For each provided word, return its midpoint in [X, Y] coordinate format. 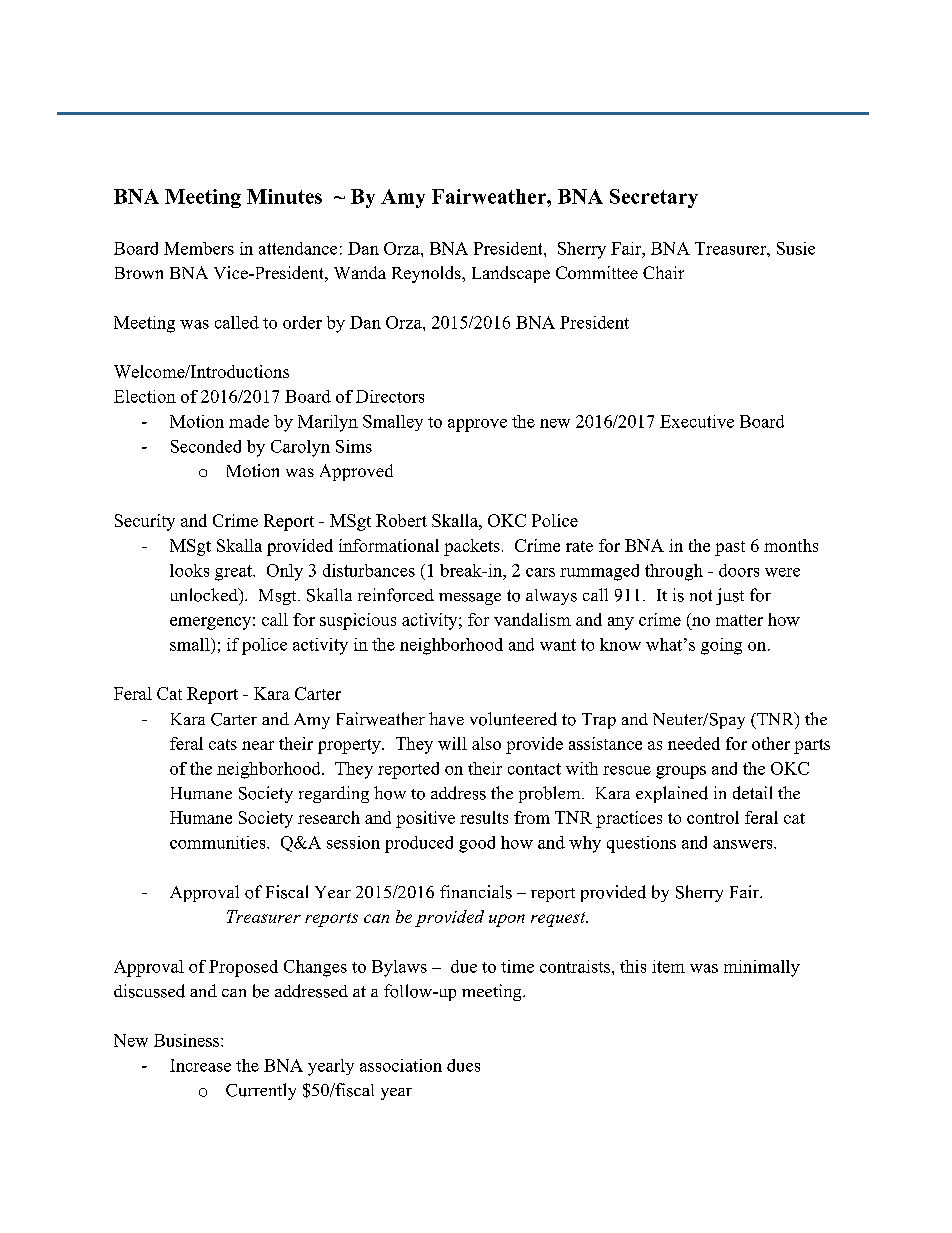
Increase [200, 1065]
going [721, 646]
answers [744, 844]
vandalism [532, 619]
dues [463, 1065]
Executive [697, 421]
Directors [390, 396]
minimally [762, 968]
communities [219, 842]
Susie [796, 248]
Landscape [511, 274]
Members [199, 248]
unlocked [205, 595]
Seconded [206, 446]
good [477, 844]
